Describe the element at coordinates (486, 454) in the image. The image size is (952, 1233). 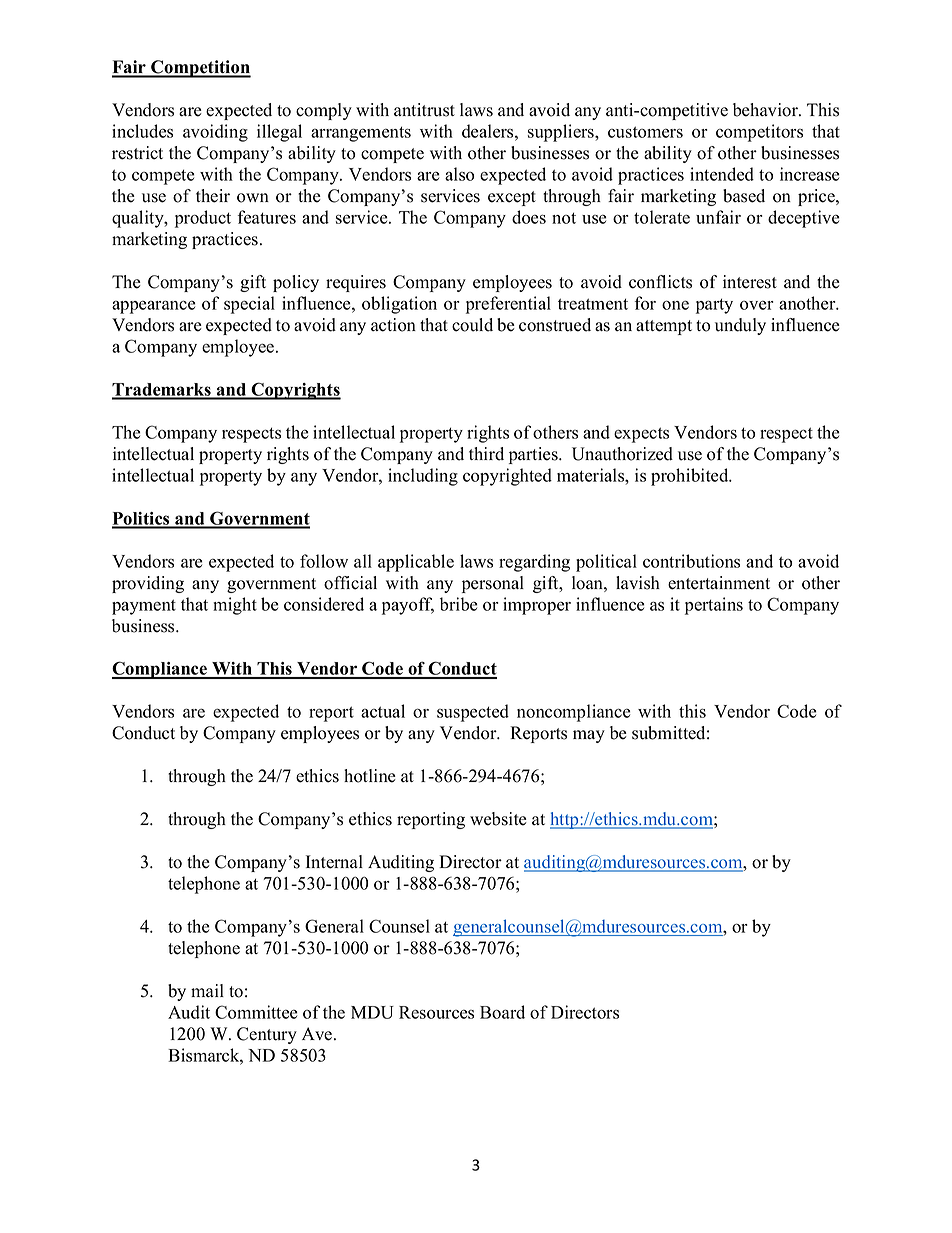
I see `third` at that location.
